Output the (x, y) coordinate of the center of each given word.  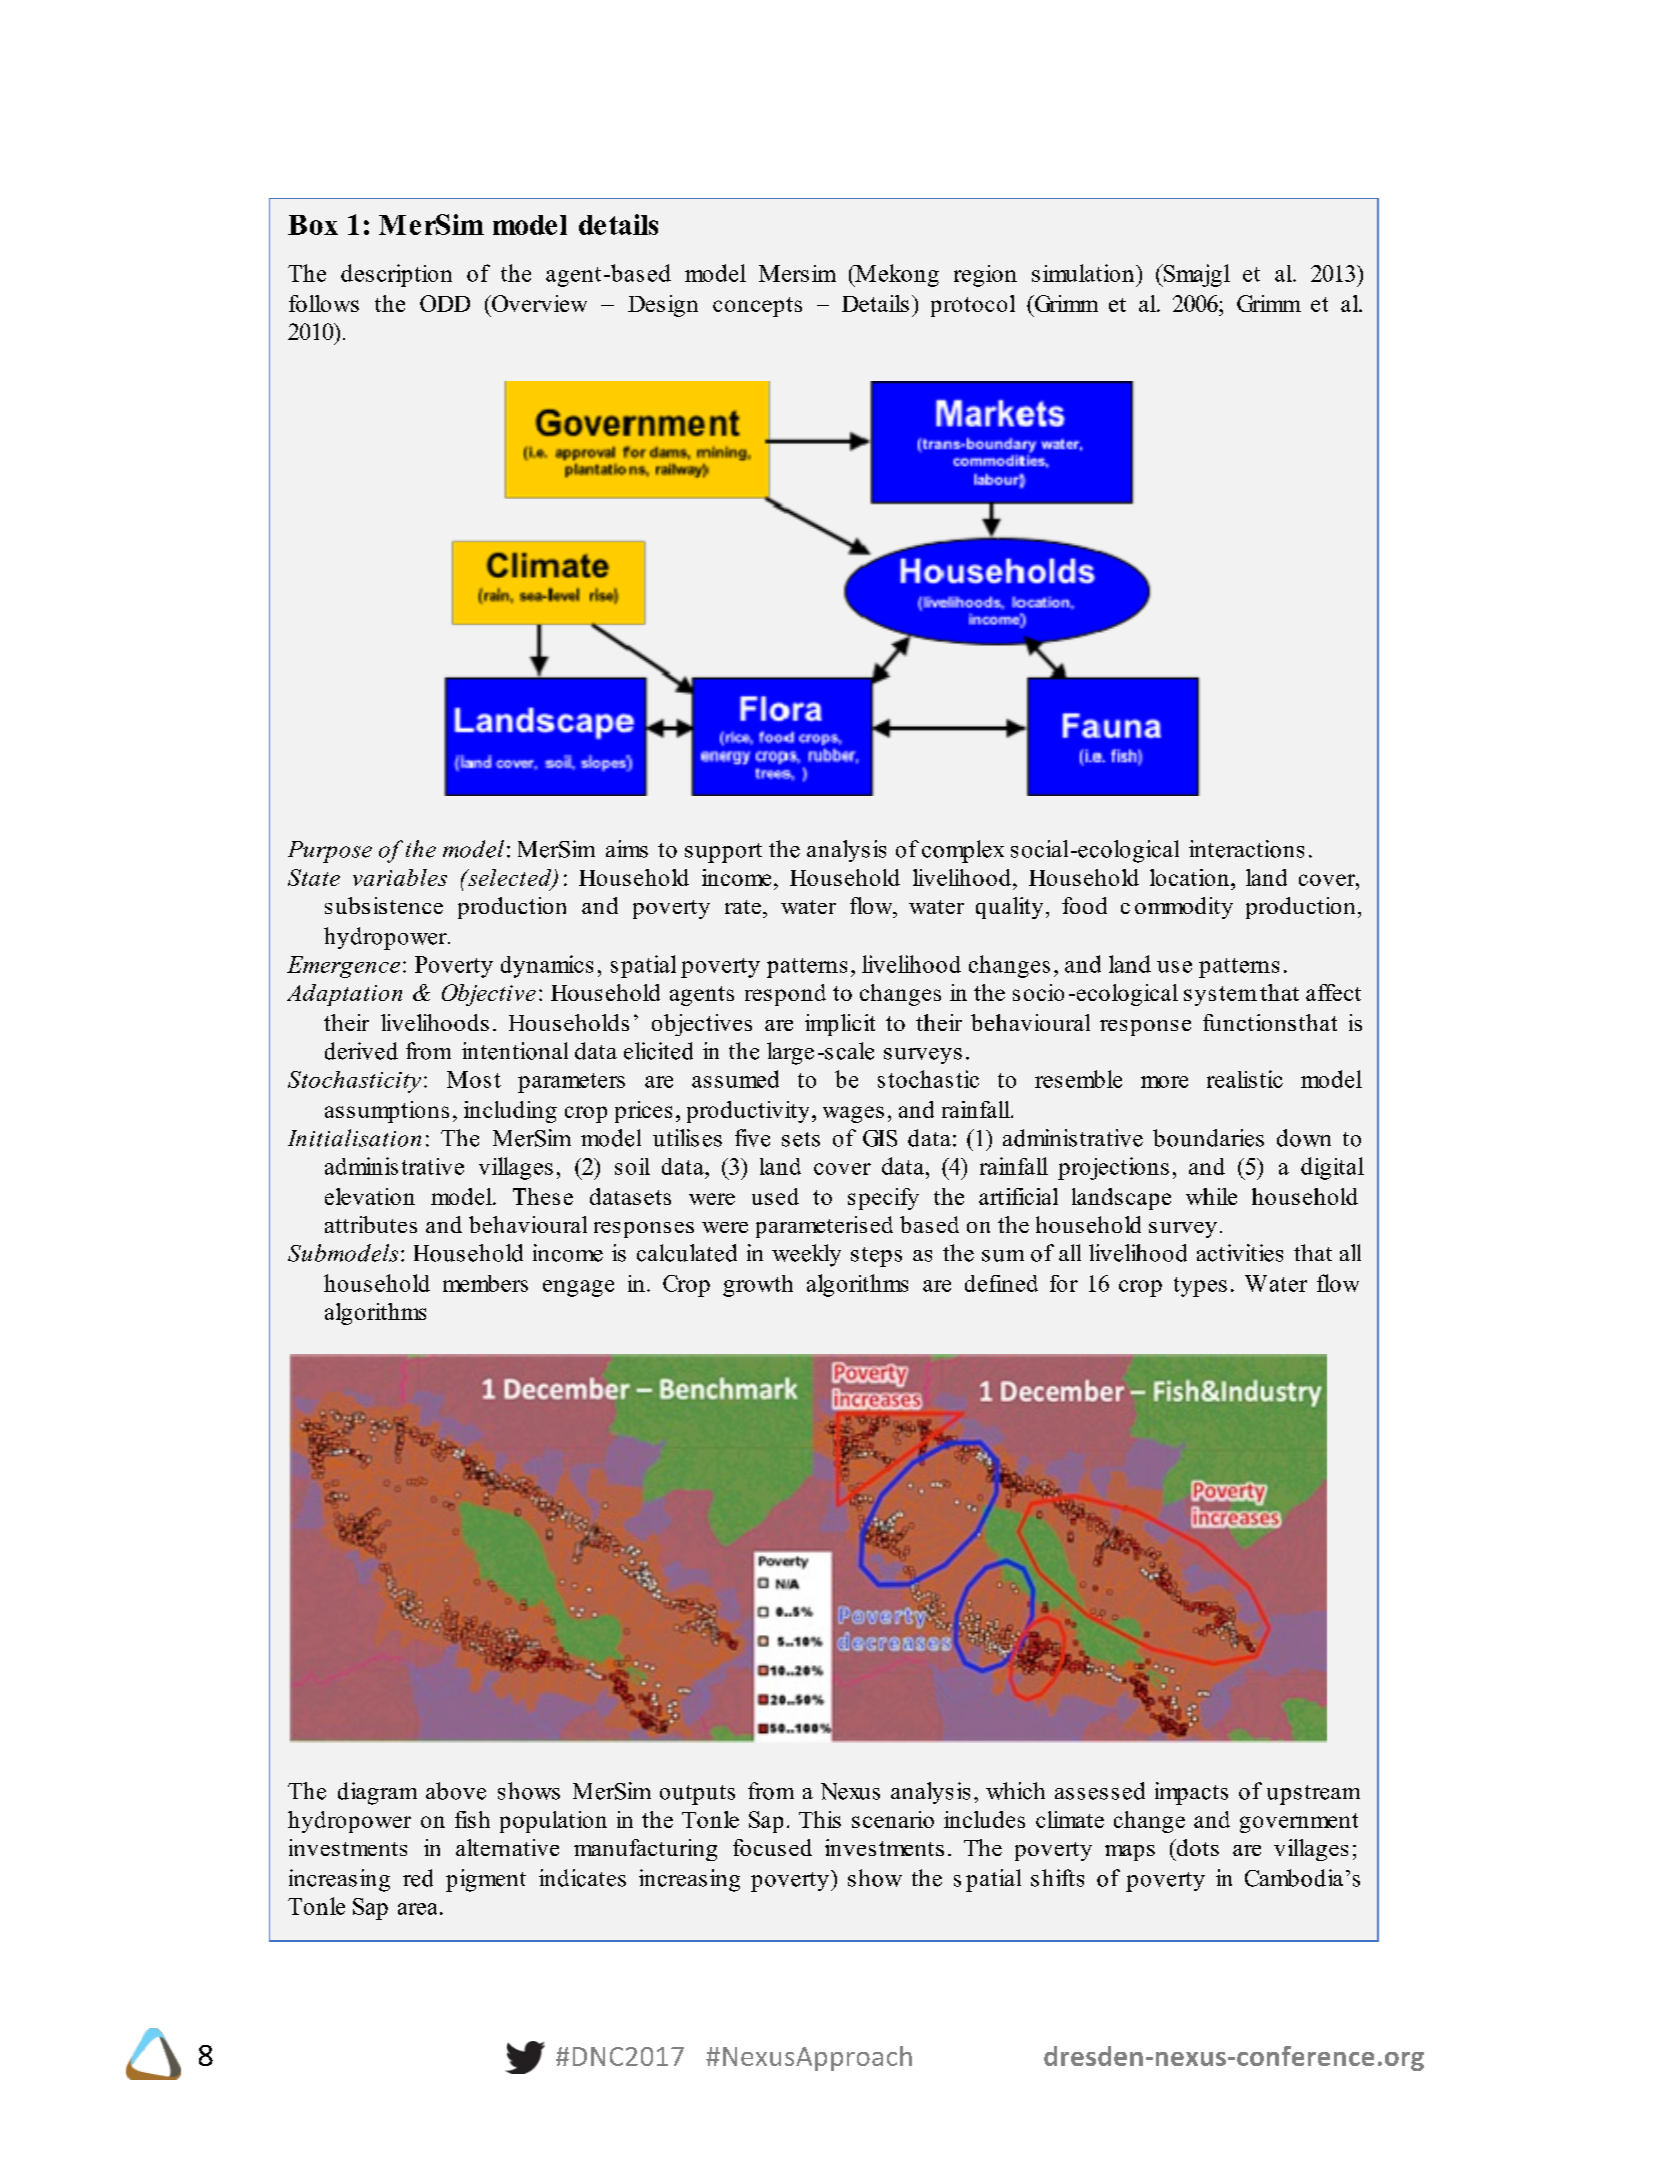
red (418, 1878)
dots (1196, 1847)
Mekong (896, 275)
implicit (840, 1025)
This (820, 1819)
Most (474, 1079)
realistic (1245, 1079)
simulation (1084, 273)
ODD (445, 303)
